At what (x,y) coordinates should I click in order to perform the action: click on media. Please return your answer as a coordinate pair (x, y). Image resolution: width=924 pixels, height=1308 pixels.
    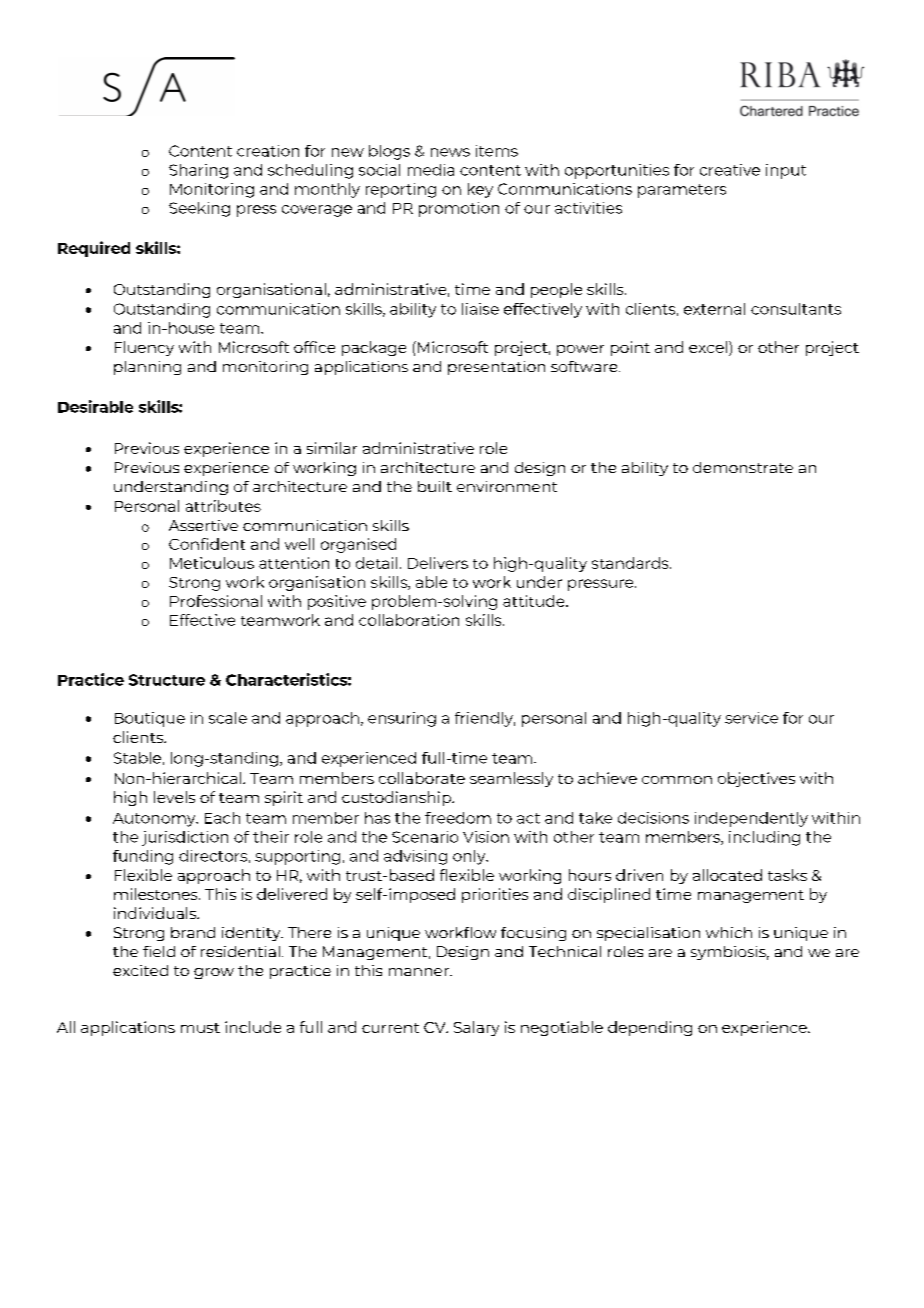
    Looking at the image, I should click on (431, 170).
